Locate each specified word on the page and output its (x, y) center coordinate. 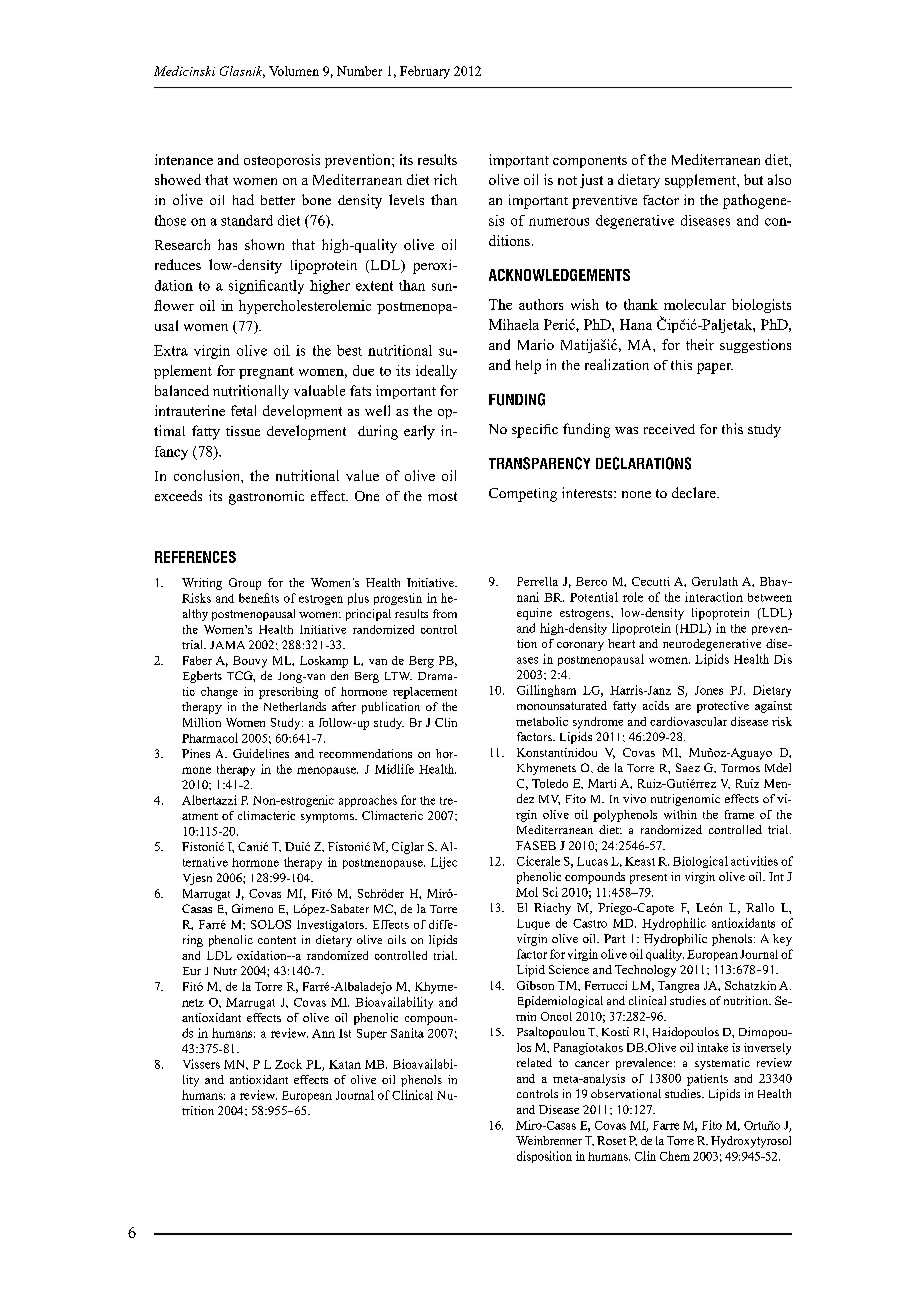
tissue (243, 431)
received (669, 429)
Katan (345, 1064)
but (753, 179)
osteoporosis (282, 161)
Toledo (550, 783)
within (680, 814)
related (534, 1062)
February (425, 72)
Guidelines (261, 753)
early (419, 432)
